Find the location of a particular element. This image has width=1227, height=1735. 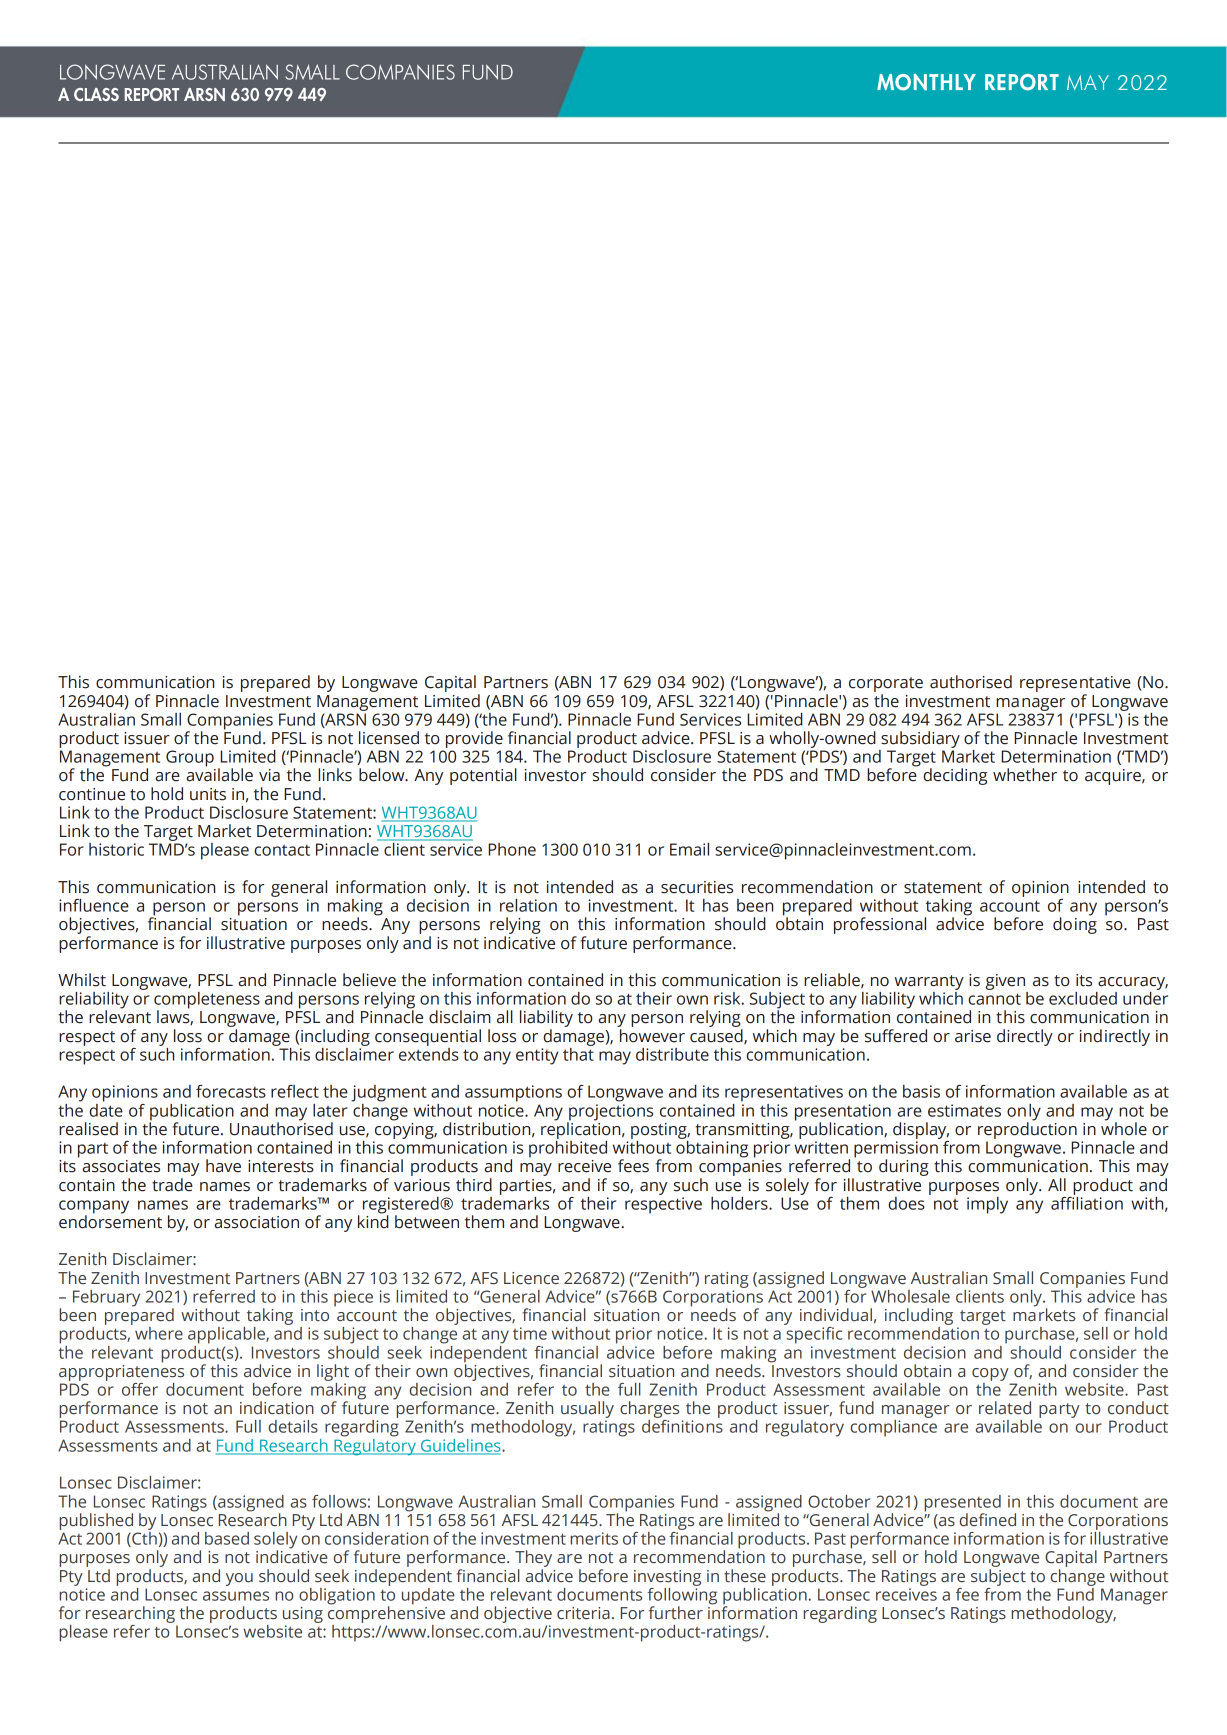

cannot is located at coordinates (994, 999).
